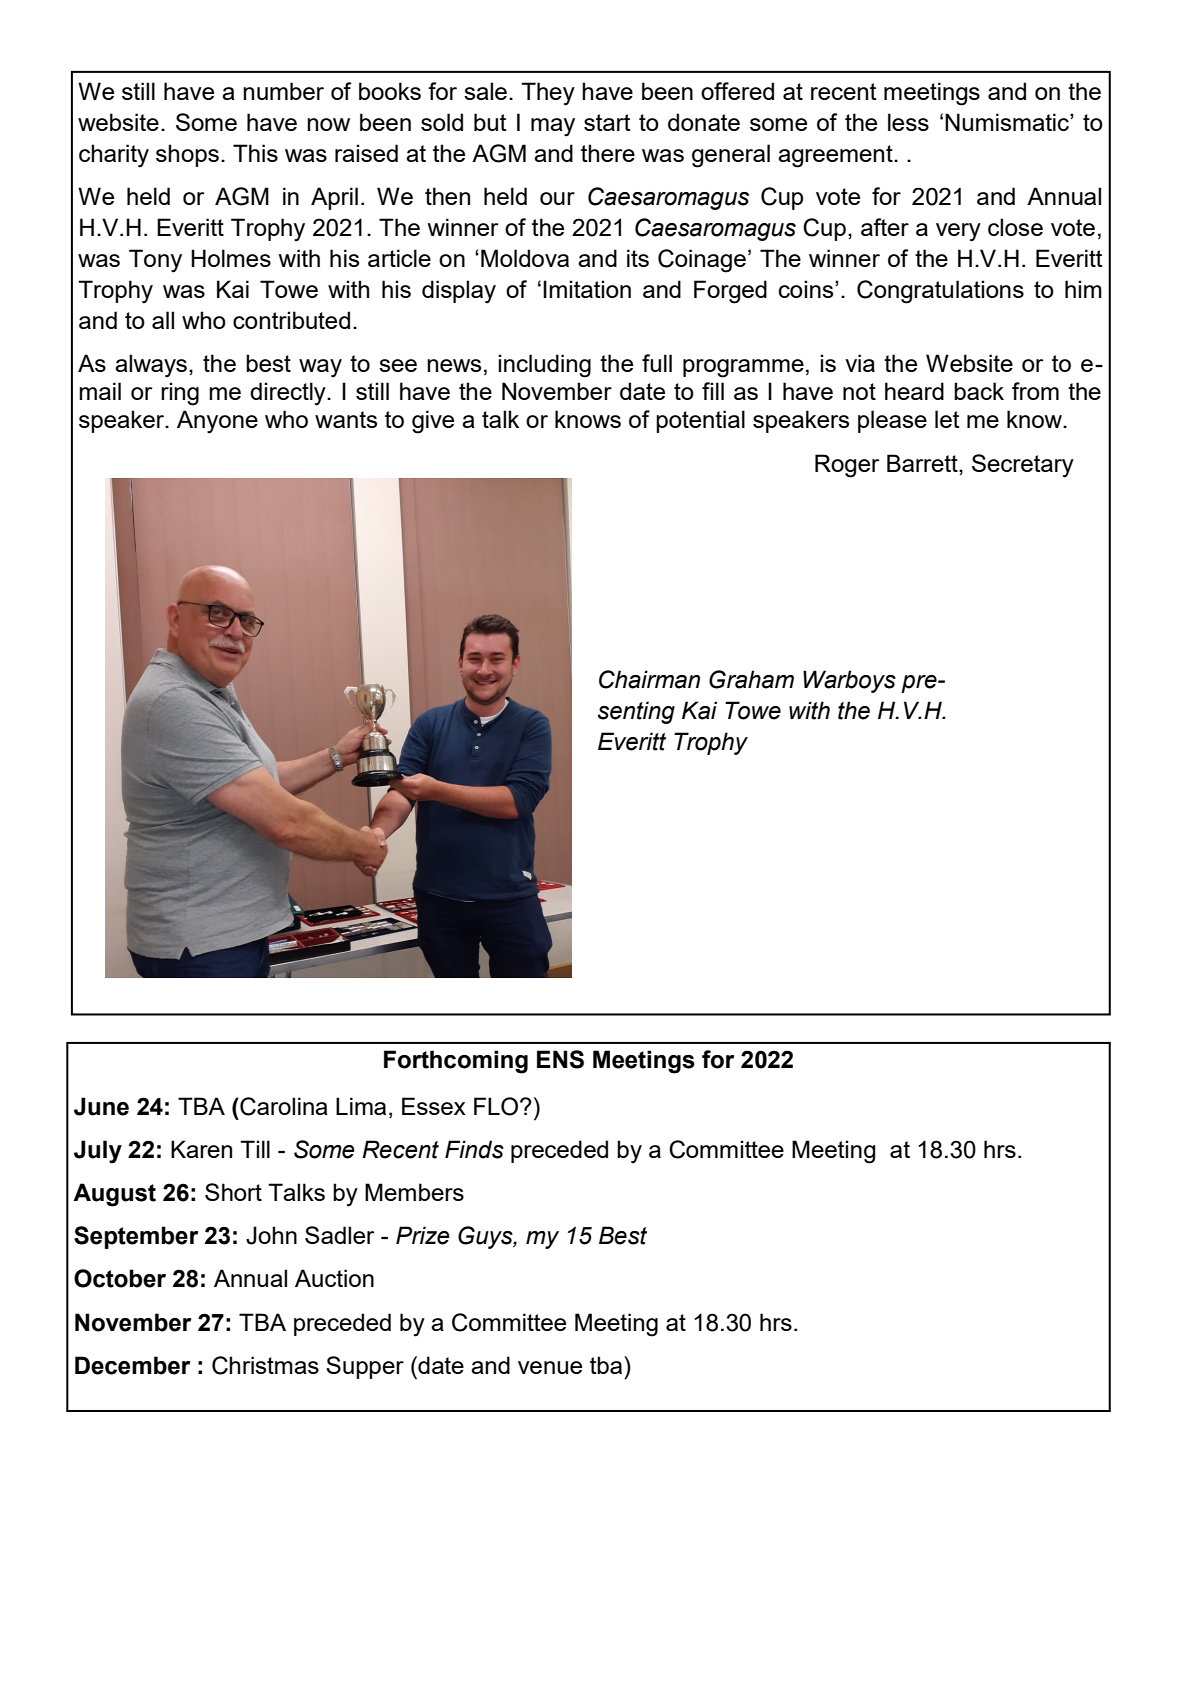 This document has height=1683, width=1190. Describe the element at coordinates (560, 1059) in the document. I see `ENS` at that location.
